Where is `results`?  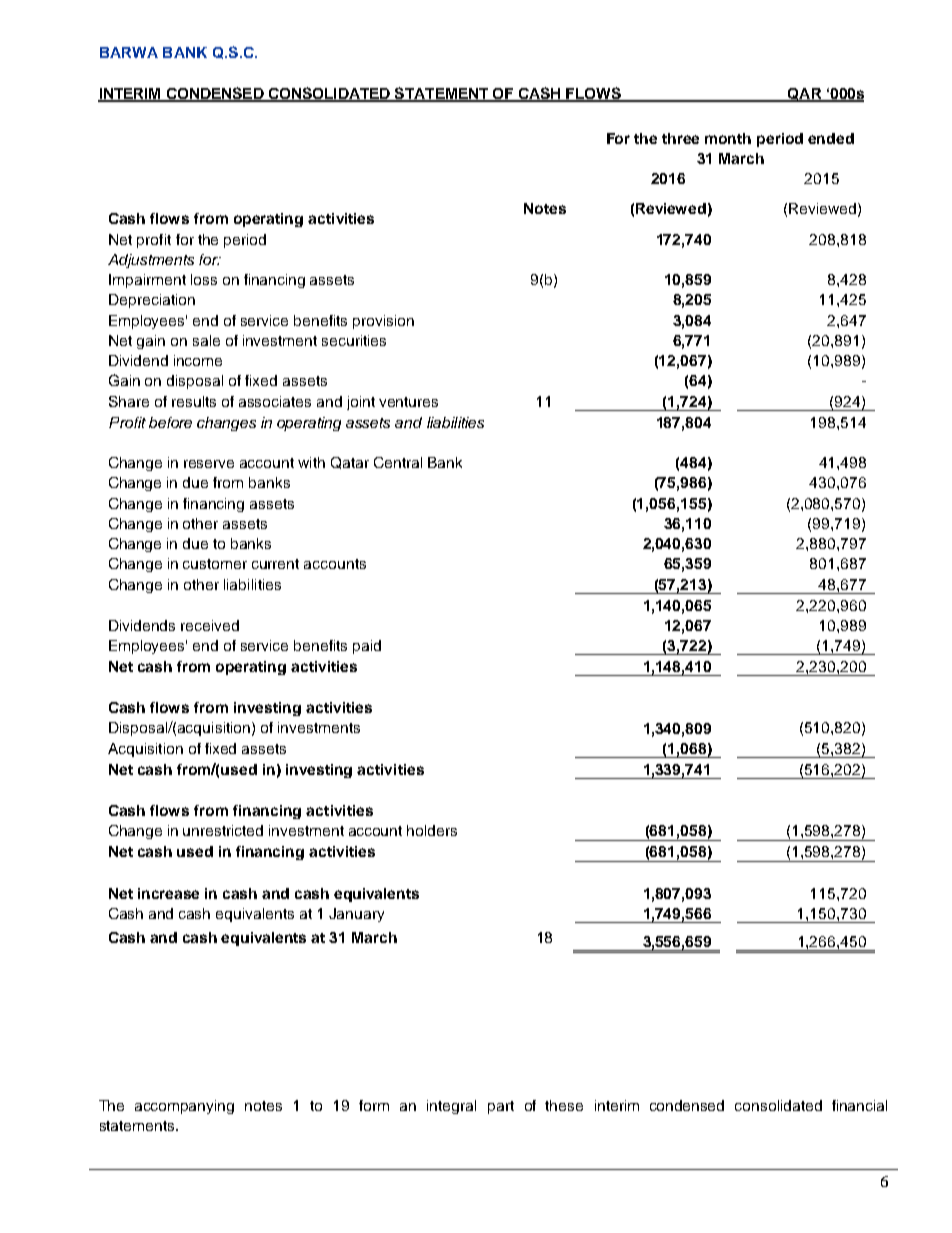
results is located at coordinates (194, 401).
